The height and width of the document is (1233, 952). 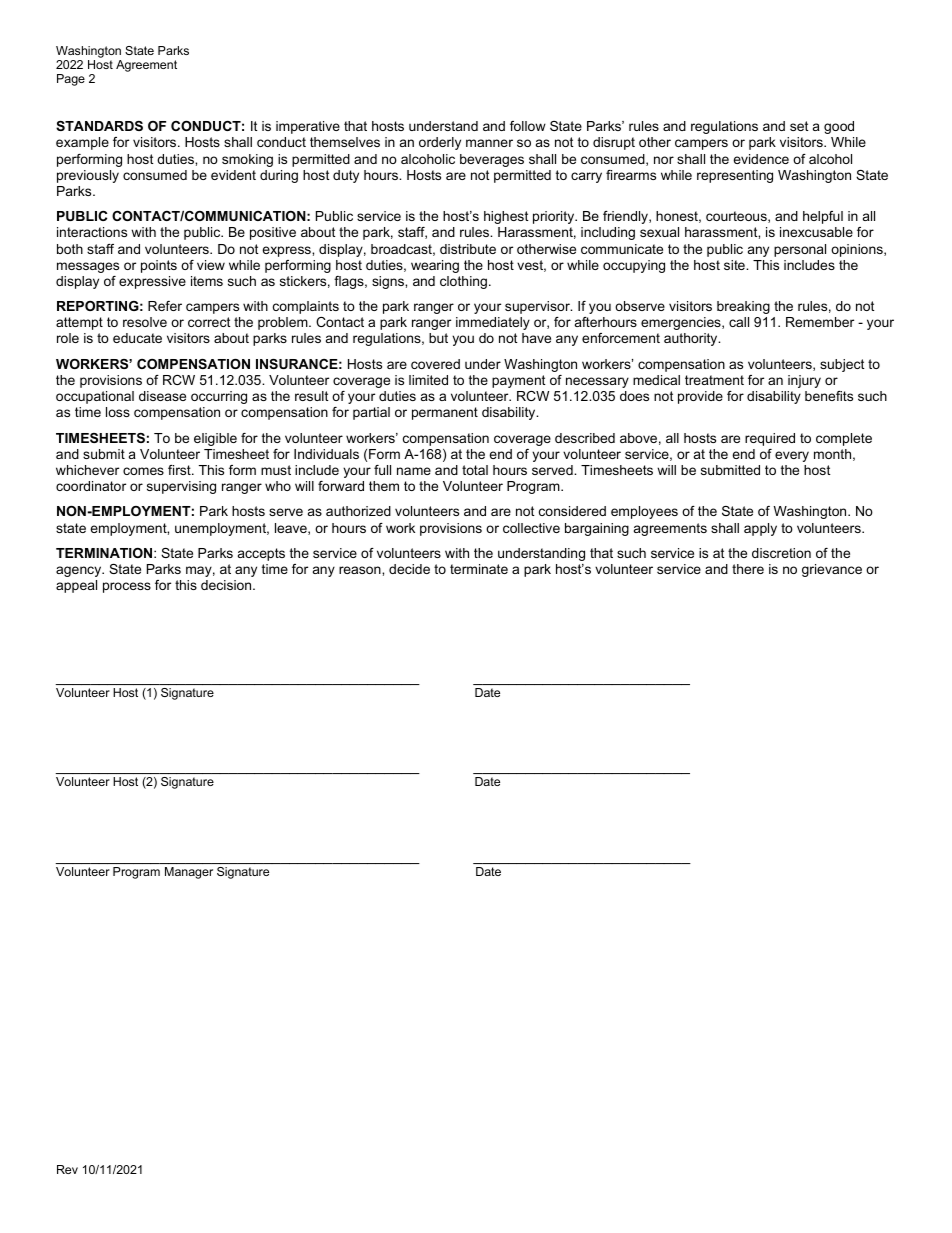 I want to click on there, so click(x=748, y=569).
